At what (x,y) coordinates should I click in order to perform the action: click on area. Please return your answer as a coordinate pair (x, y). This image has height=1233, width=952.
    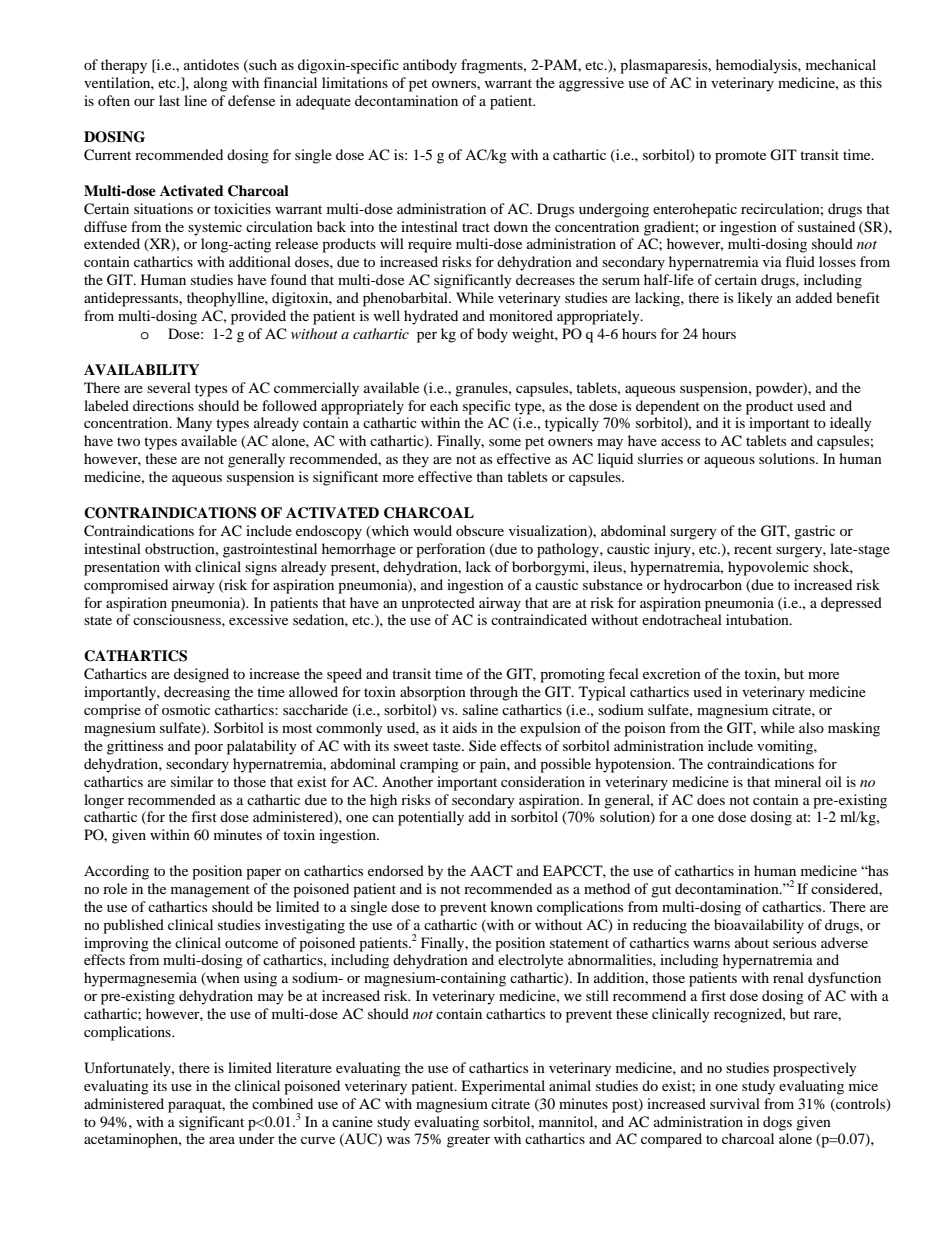
    Looking at the image, I should click on (222, 1140).
